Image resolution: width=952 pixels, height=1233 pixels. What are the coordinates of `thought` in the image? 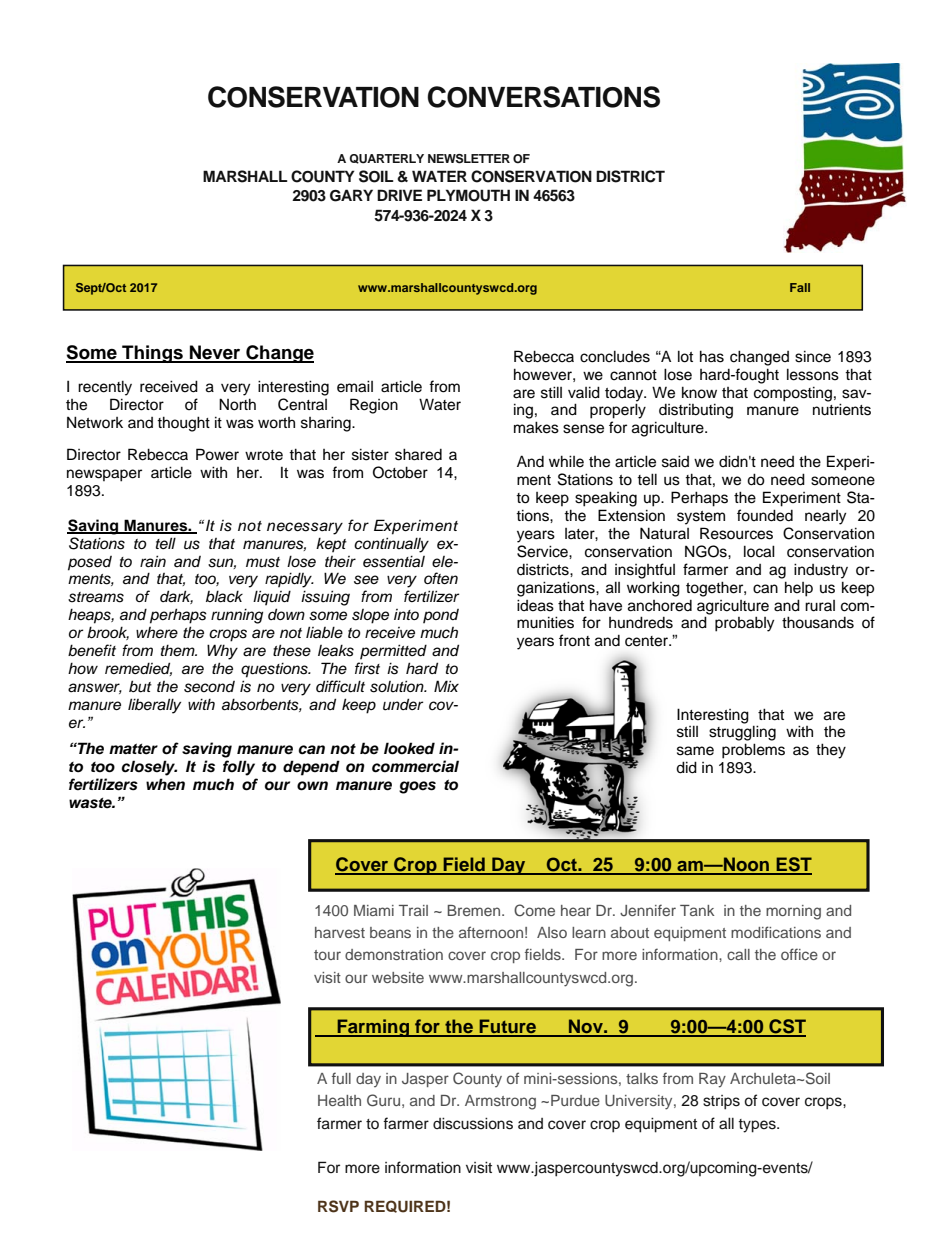 It's located at (183, 424).
